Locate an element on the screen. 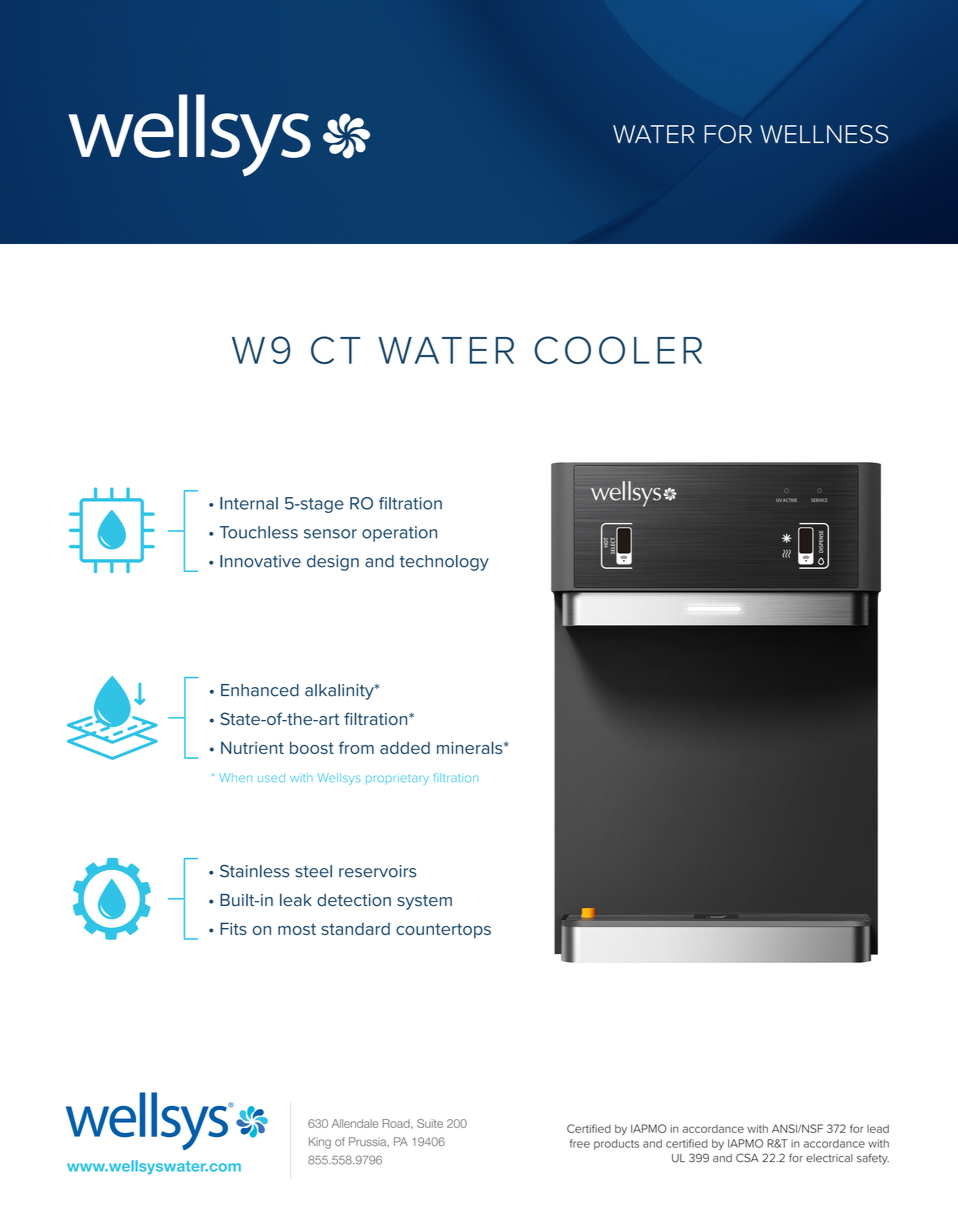 Image resolution: width=958 pixels, height=1232 pixels. operation is located at coordinates (399, 534).
